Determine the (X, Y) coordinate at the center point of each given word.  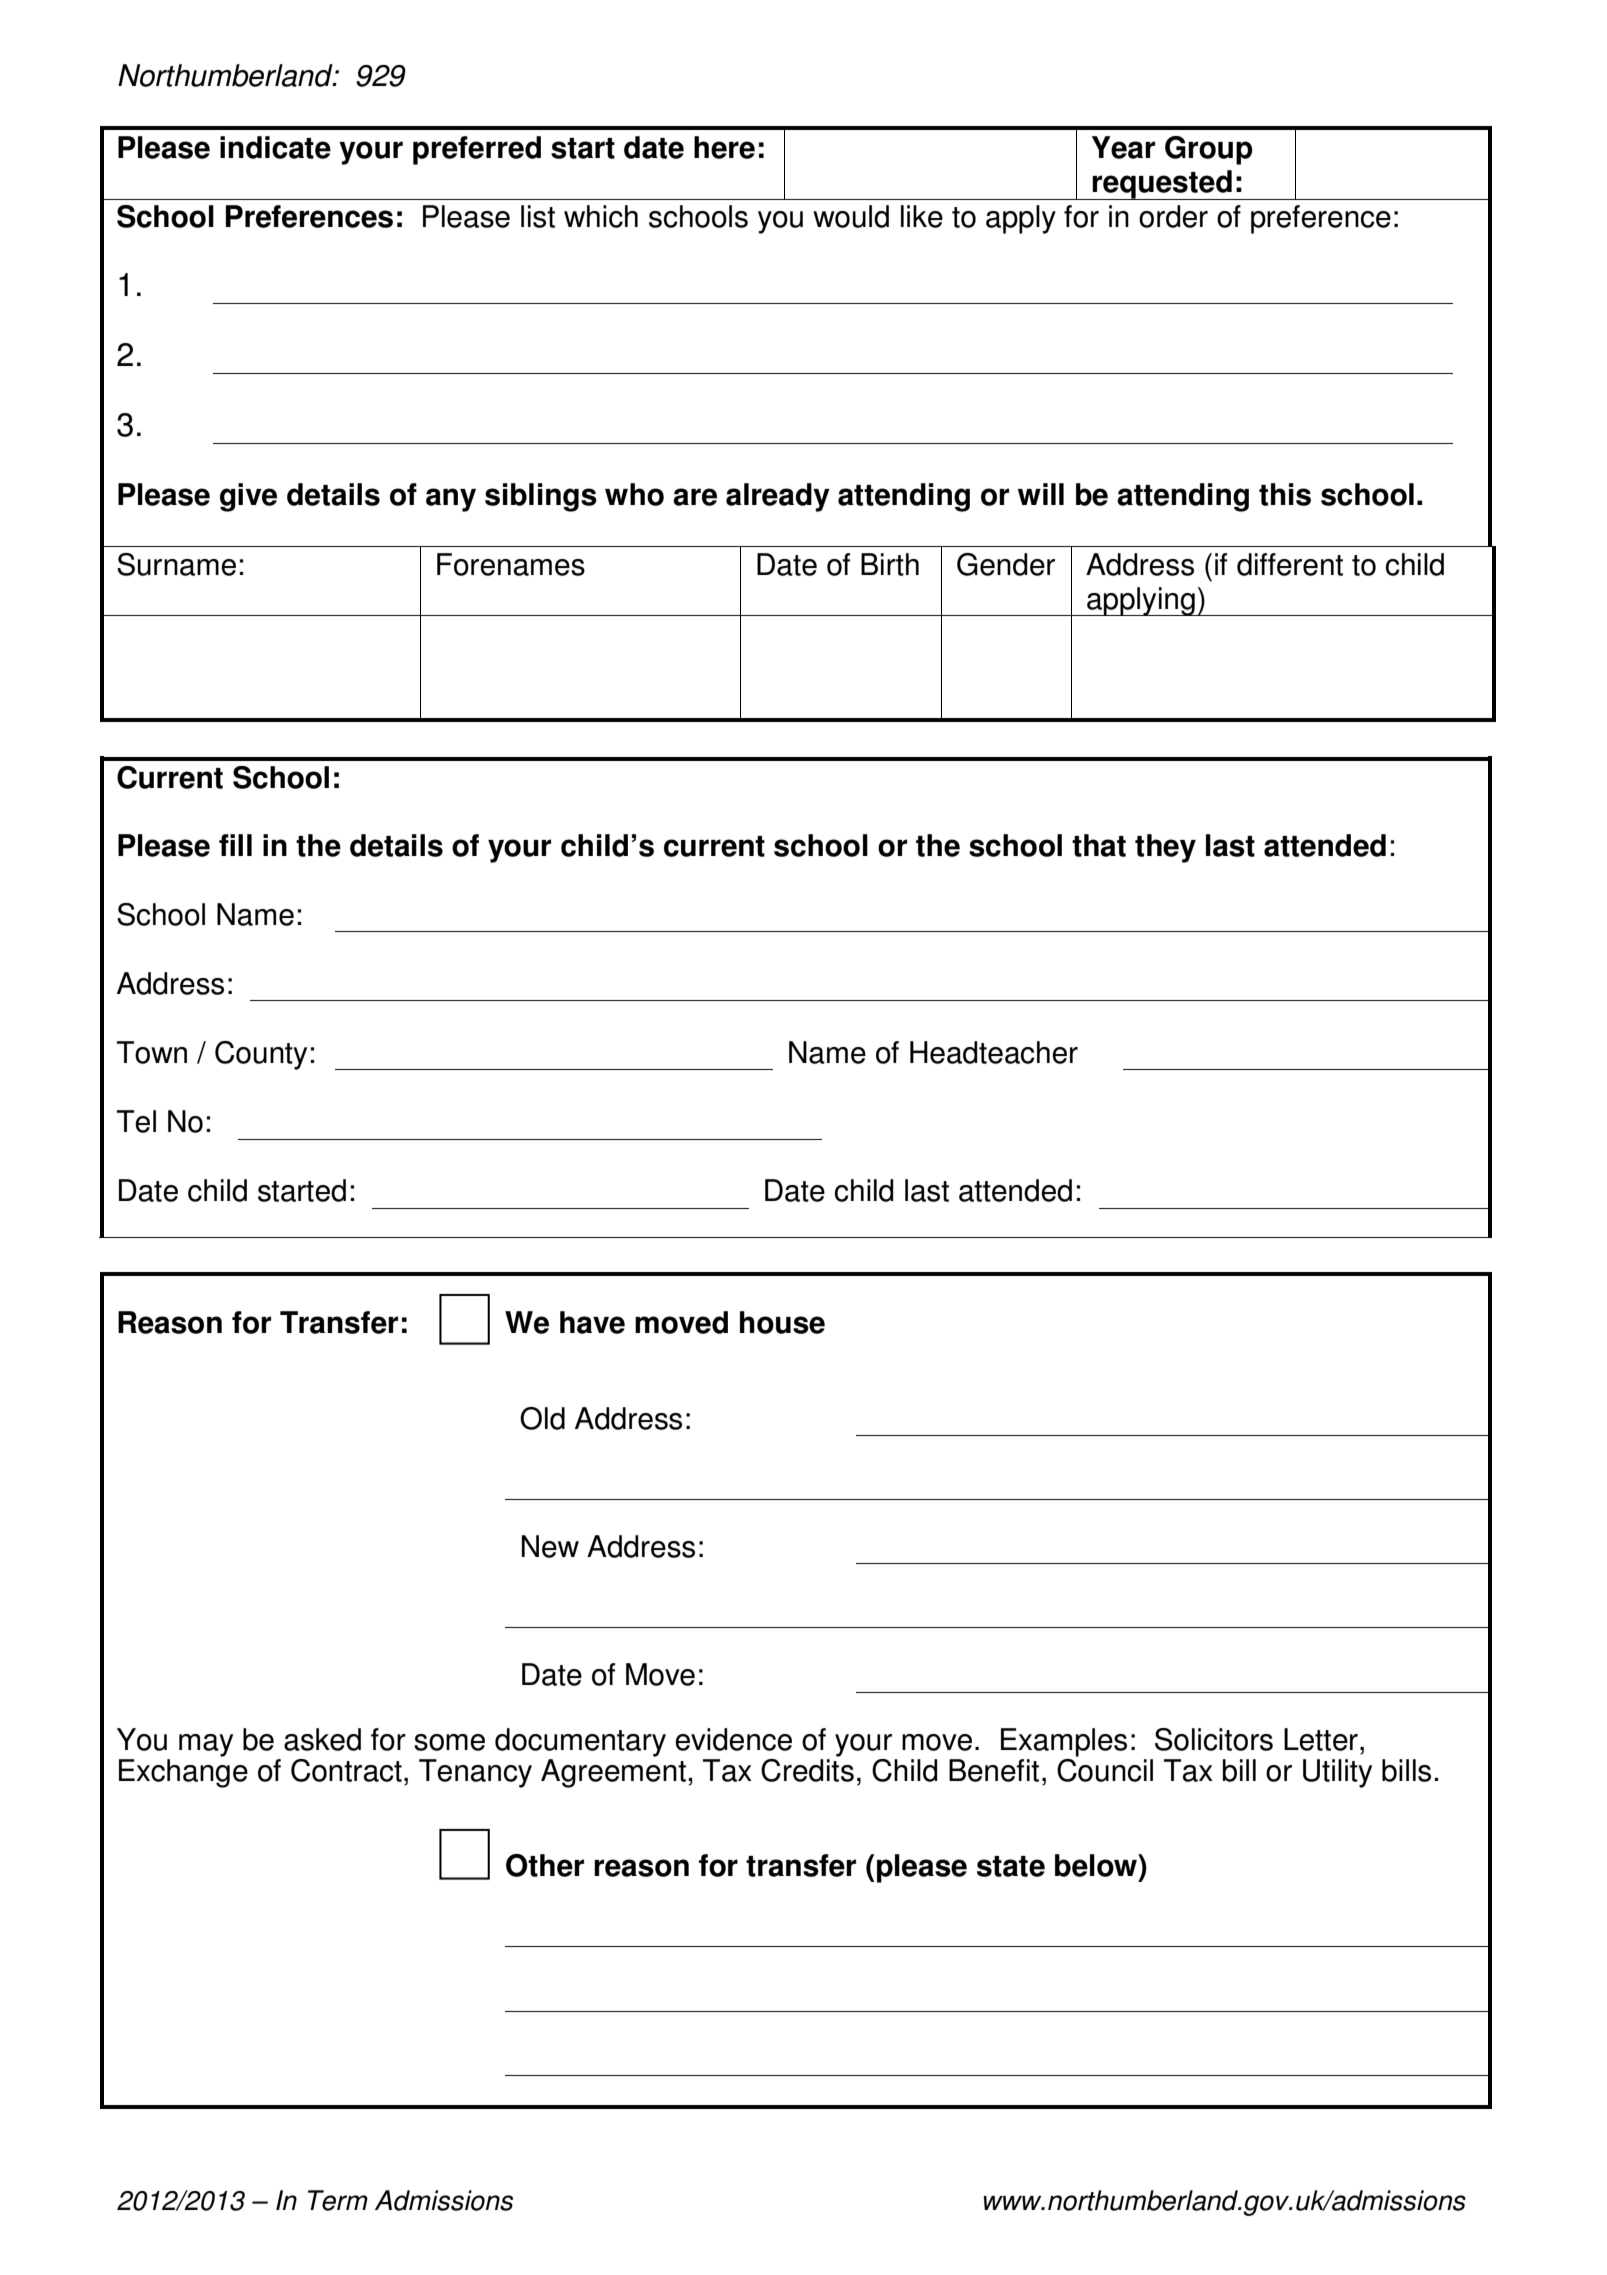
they (1165, 848)
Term (338, 2200)
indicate (275, 147)
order (1173, 216)
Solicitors (1214, 1739)
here (724, 147)
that (1099, 845)
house (782, 1322)
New (550, 1546)
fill (235, 845)
